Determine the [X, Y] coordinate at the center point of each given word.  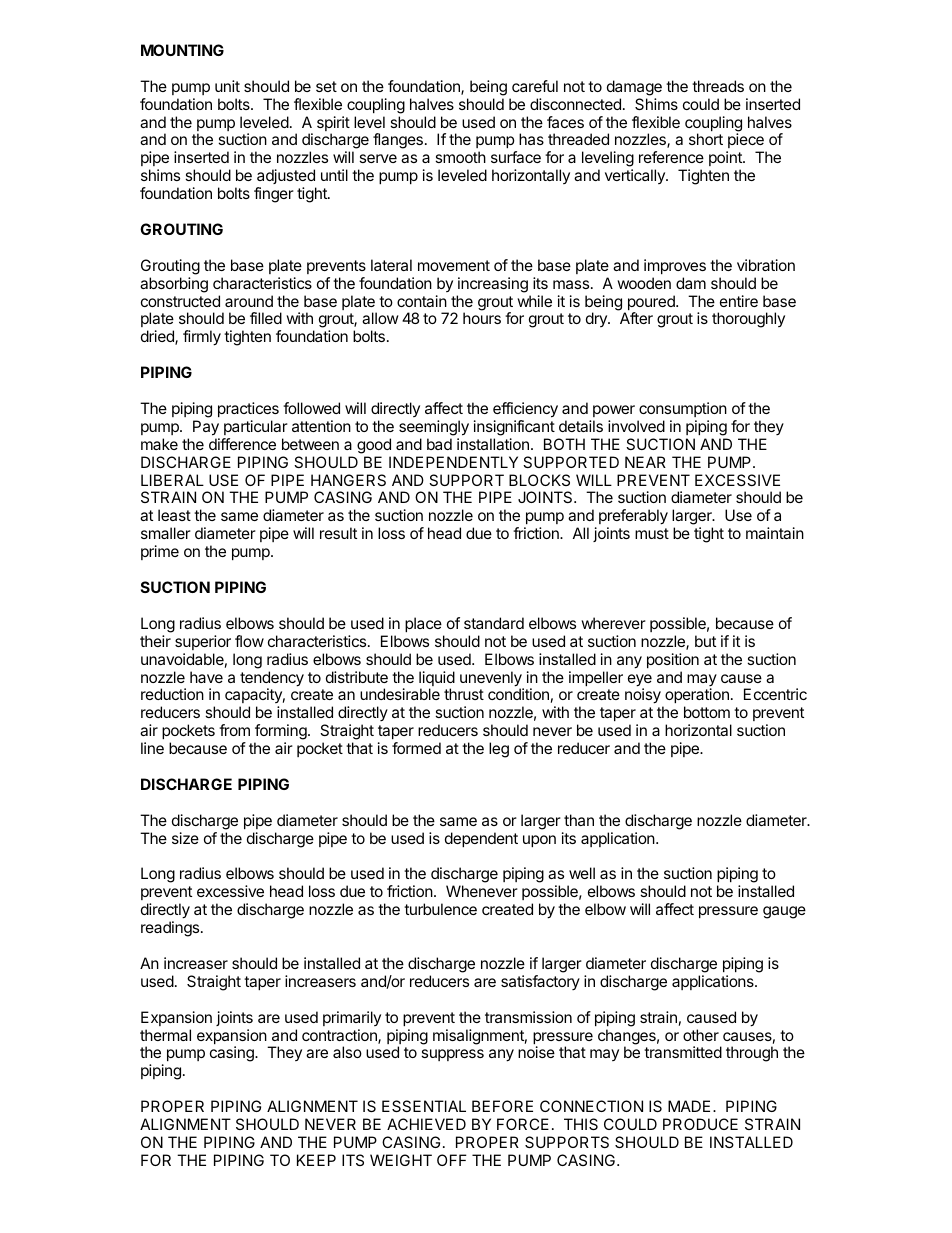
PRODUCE [700, 1124]
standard [494, 623]
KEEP [316, 1160]
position [673, 660]
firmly [202, 338]
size [185, 838]
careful [535, 86]
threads [718, 86]
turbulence [440, 909]
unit [227, 86]
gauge [784, 912]
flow [249, 641]
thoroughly [748, 320]
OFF [452, 1160]
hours [482, 318]
